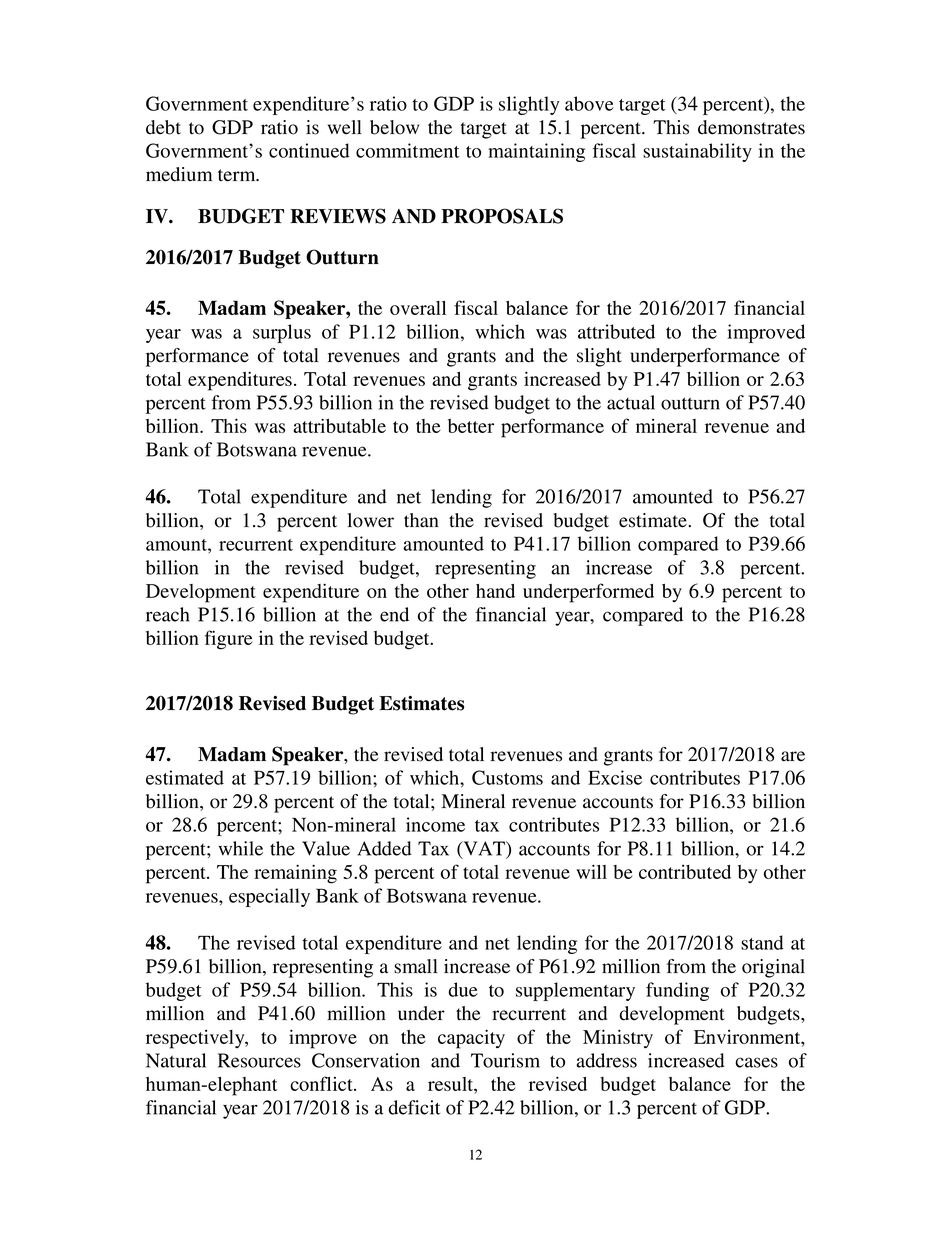 This document has height=1233, width=952. Describe the element at coordinates (471, 426) in the document. I see `better` at that location.
